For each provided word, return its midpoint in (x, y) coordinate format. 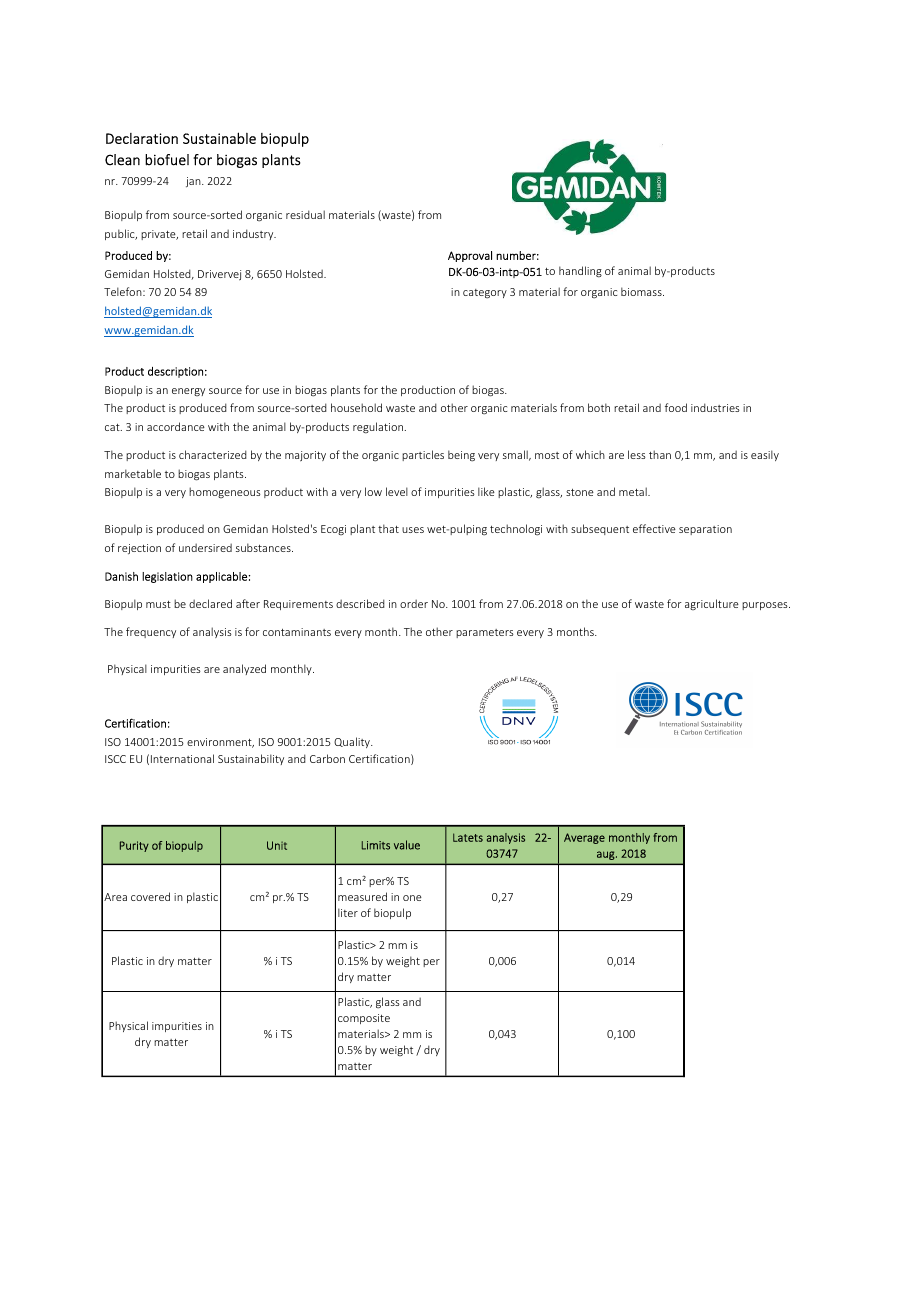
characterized (213, 454)
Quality (353, 742)
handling (580, 272)
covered (150, 896)
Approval (470, 256)
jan (194, 182)
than (660, 454)
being (461, 456)
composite (364, 1019)
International (182, 758)
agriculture (712, 604)
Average (584, 838)
